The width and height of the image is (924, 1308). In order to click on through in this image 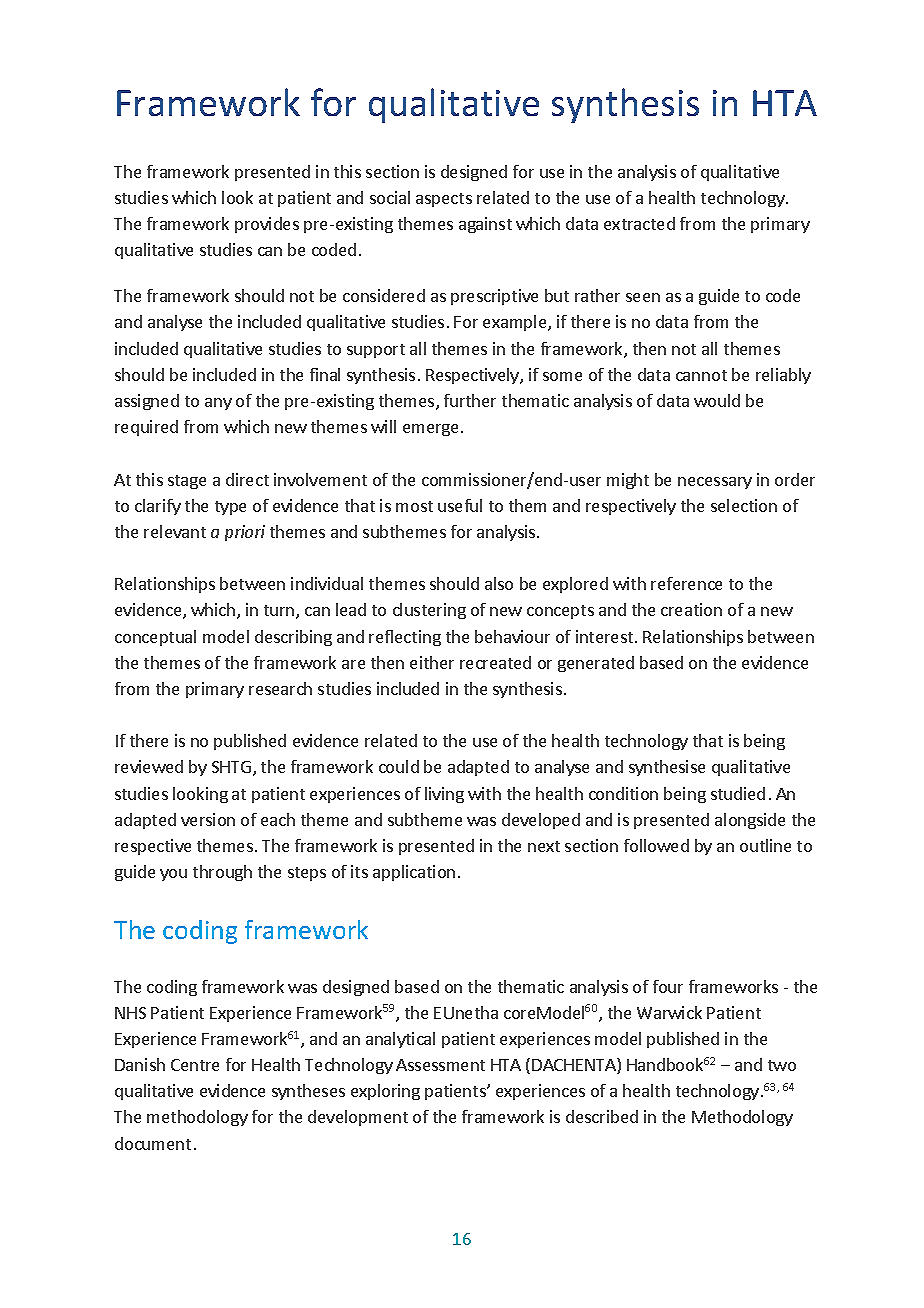, I will do `click(222, 873)`.
